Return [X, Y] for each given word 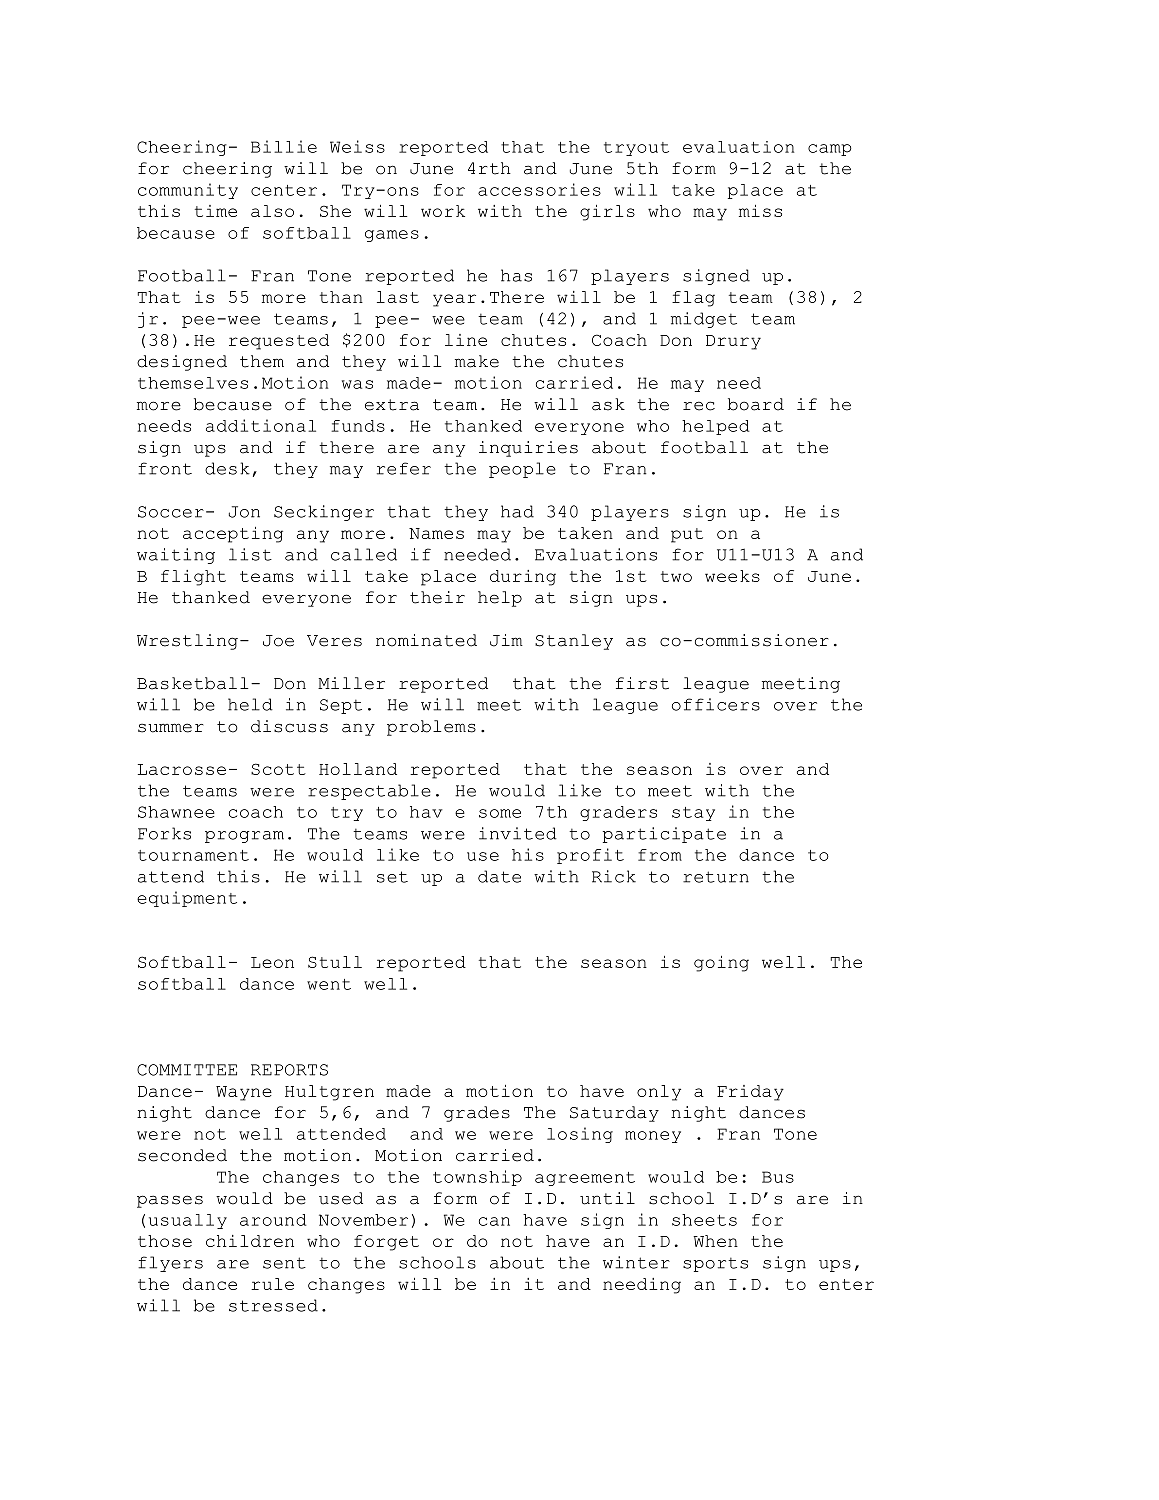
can [494, 1221]
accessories [539, 189]
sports [715, 1264]
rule [272, 1284]
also [272, 211]
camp [830, 150]
